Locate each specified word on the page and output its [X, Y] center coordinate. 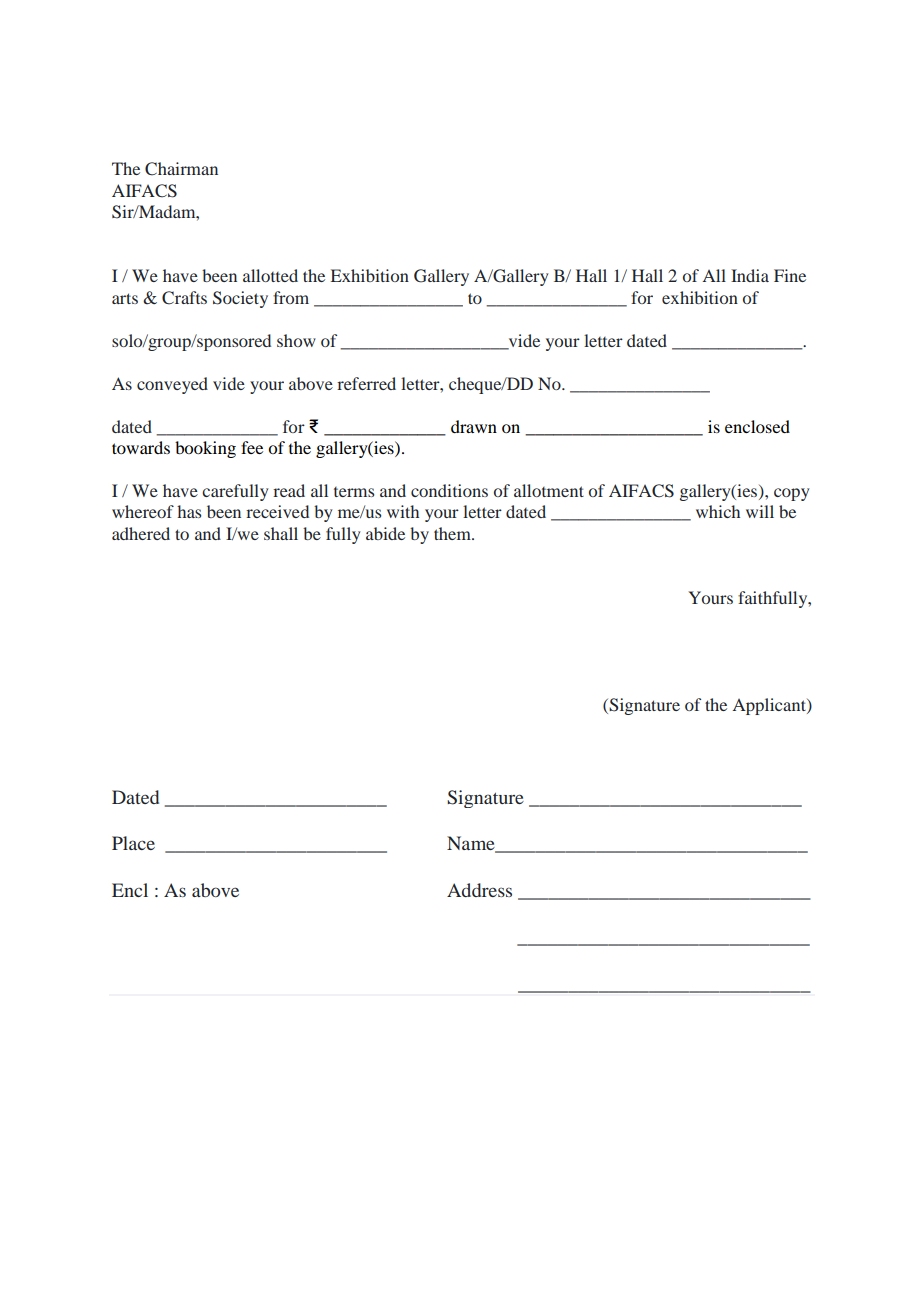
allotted [270, 275]
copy [791, 494]
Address [479, 890]
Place [133, 843]
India [750, 275]
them [453, 533]
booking [205, 449]
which [718, 511]
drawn [474, 426]
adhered [141, 533]
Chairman [181, 169]
